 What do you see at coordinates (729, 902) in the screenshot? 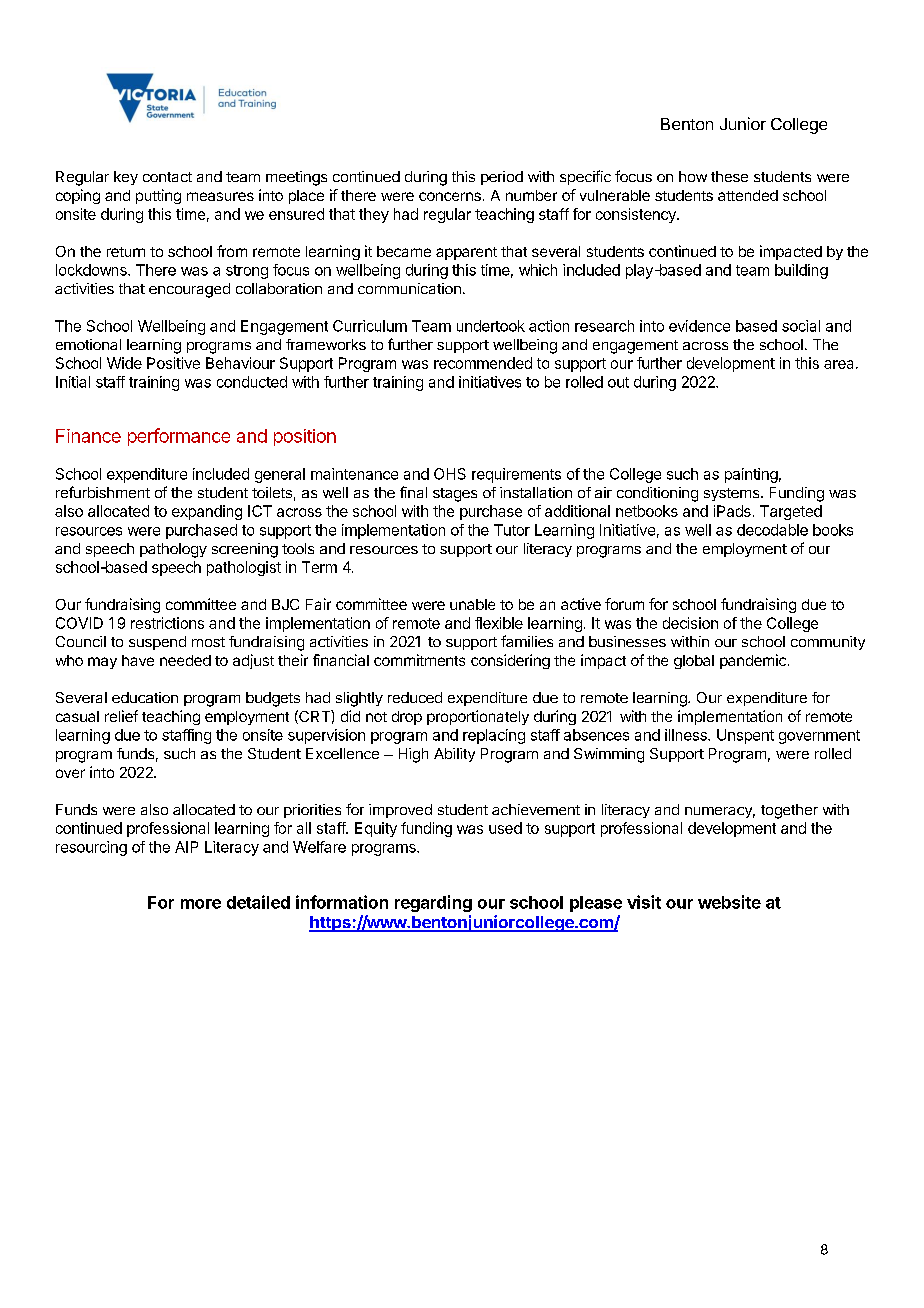
I see `website` at bounding box center [729, 902].
